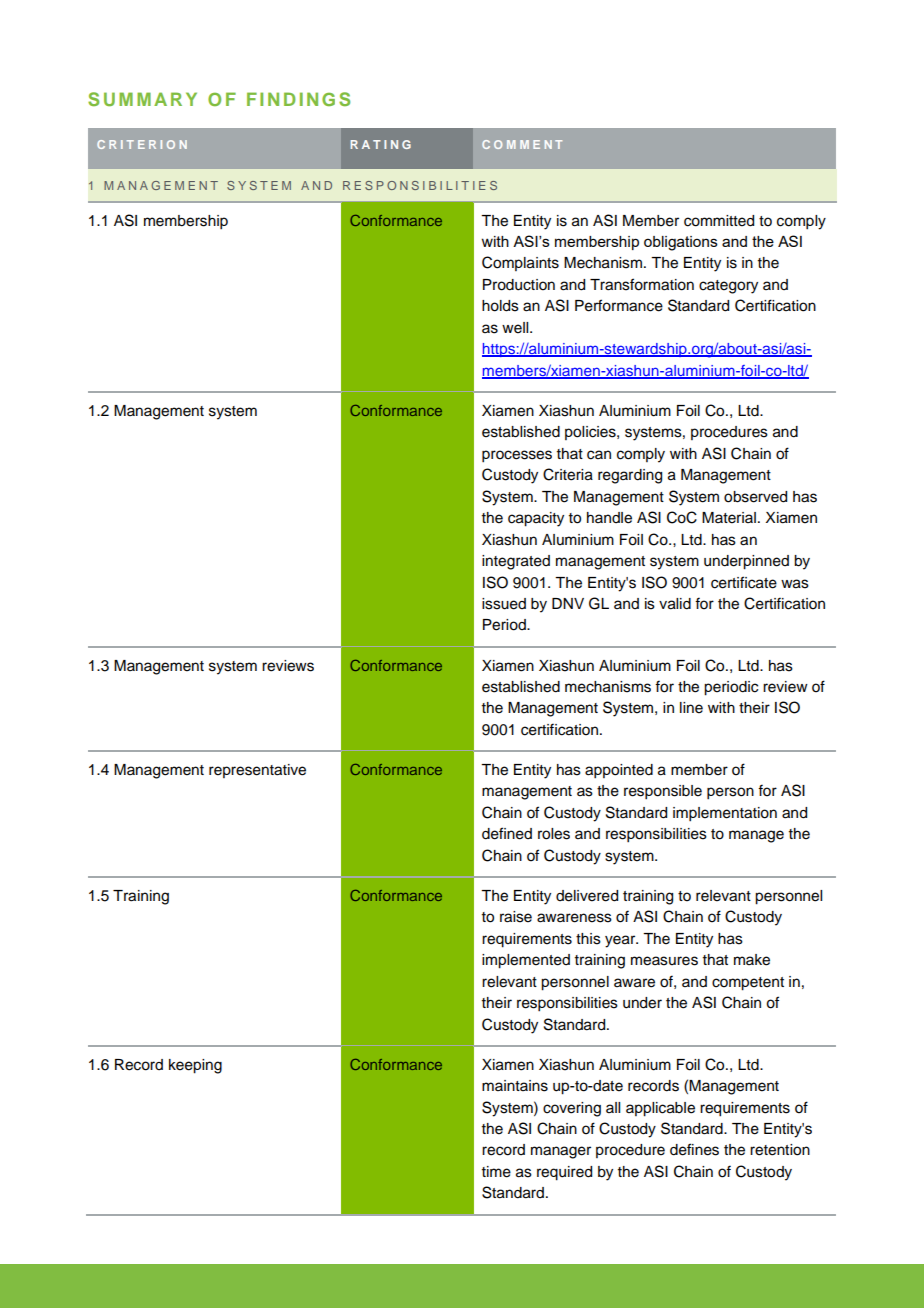 The image size is (924, 1308). What do you see at coordinates (719, 221) in the screenshot?
I see `committed` at bounding box center [719, 221].
